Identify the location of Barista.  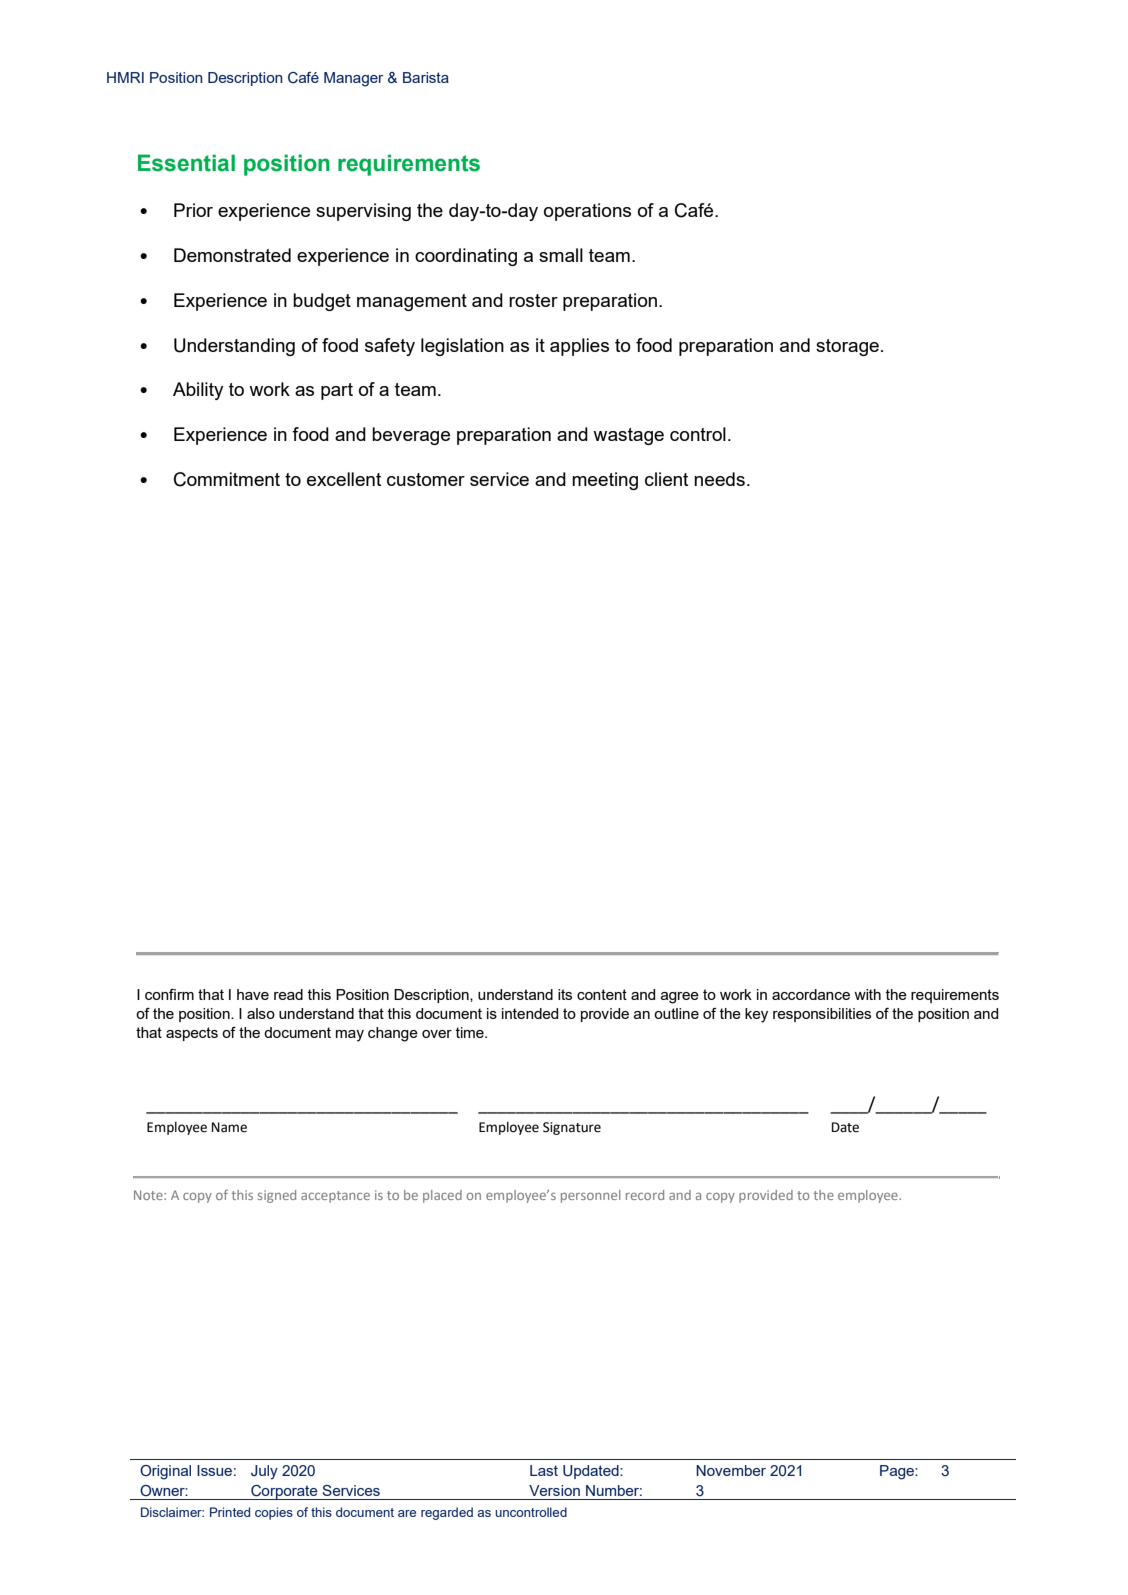
(426, 77).
